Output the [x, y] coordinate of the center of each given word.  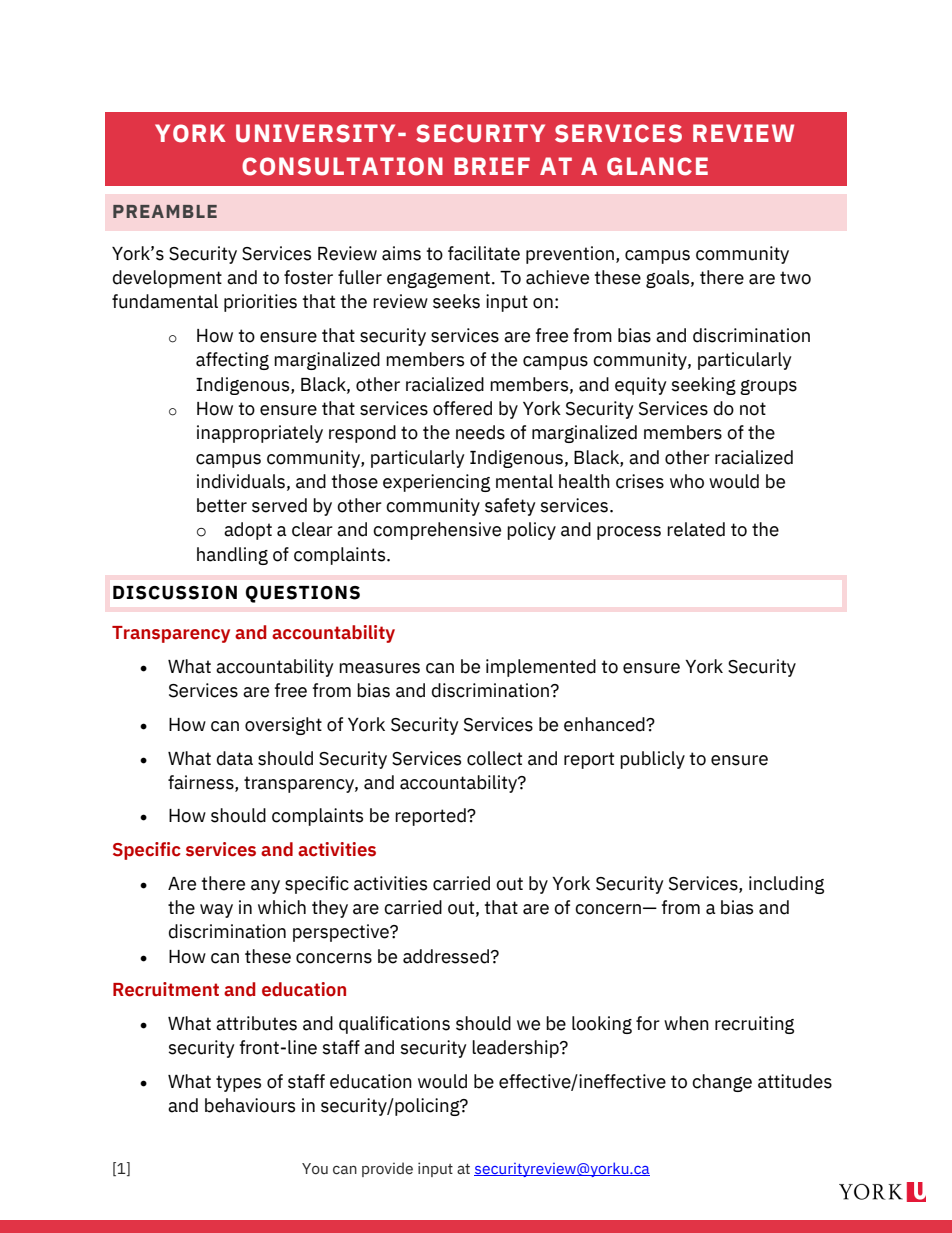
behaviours [250, 1105]
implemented [541, 668]
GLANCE [657, 166]
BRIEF [492, 166]
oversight [283, 726]
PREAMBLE [165, 211]
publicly [652, 760]
